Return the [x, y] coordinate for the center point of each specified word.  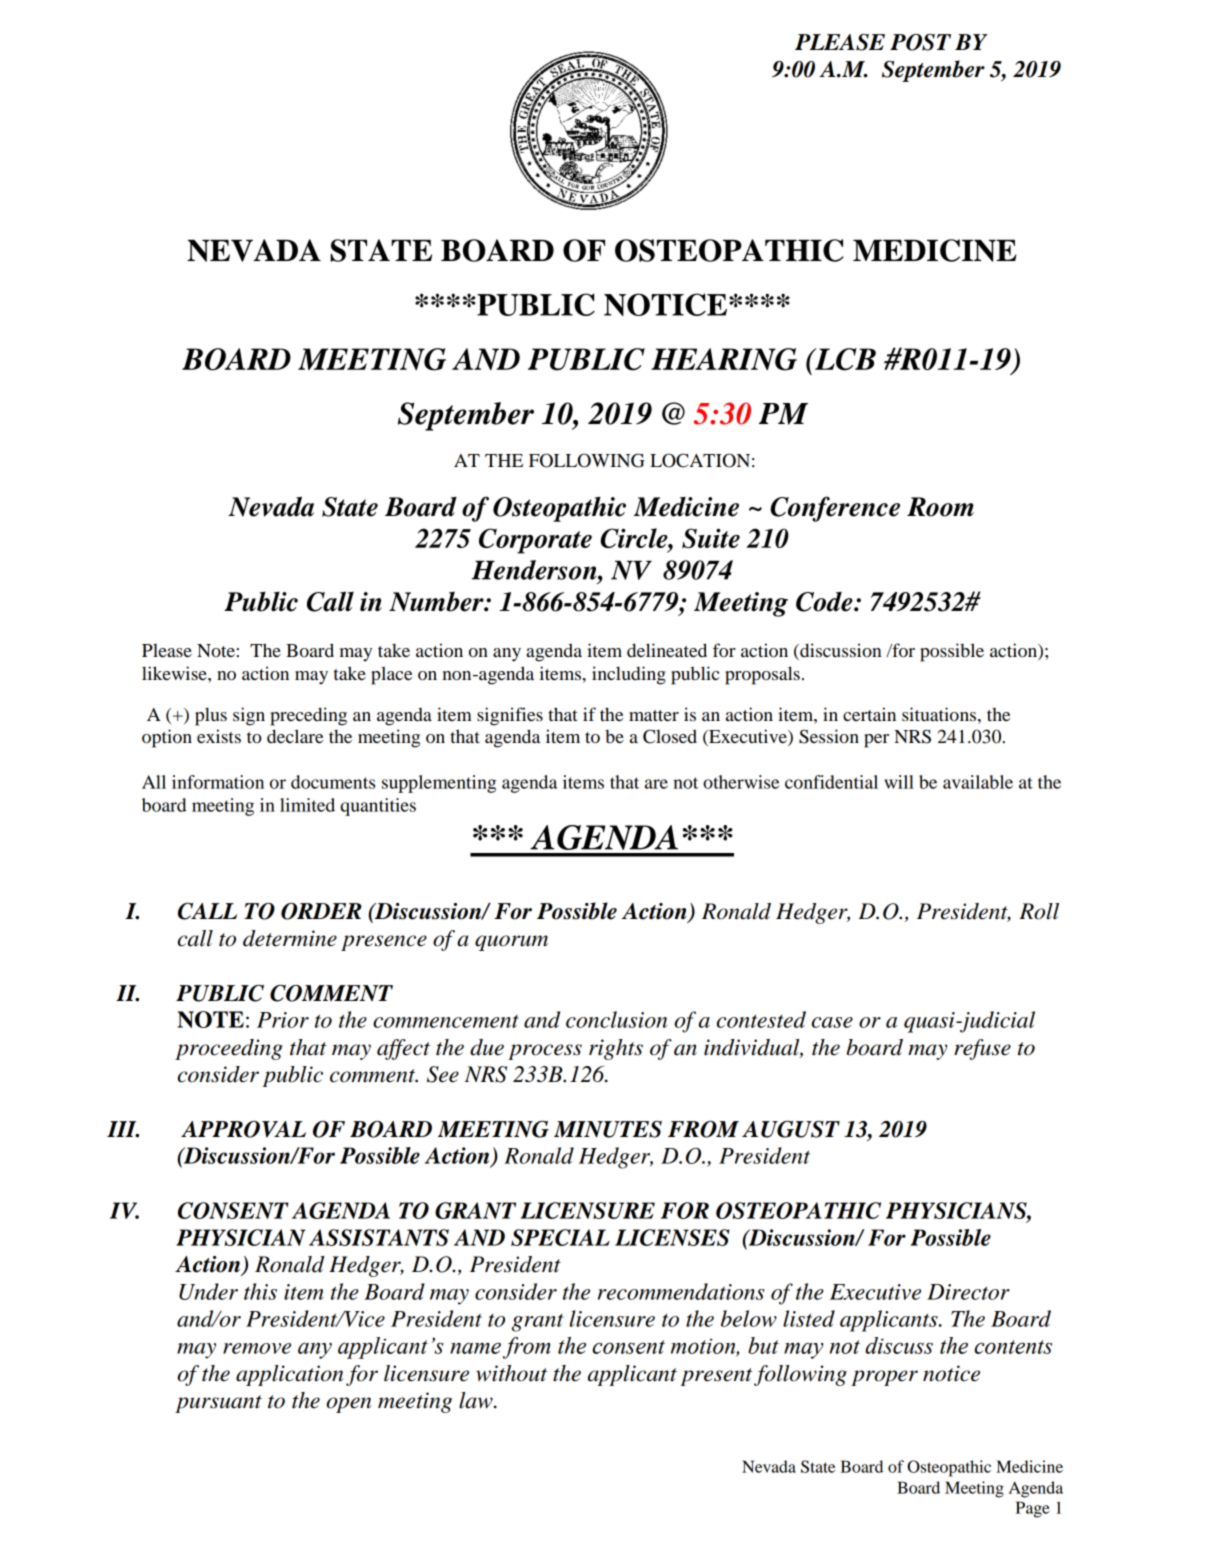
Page [1033, 1509]
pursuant [218, 1404]
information [218, 782]
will [899, 782]
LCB [844, 359]
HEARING [724, 359]
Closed [670, 736]
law [477, 1400]
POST [920, 42]
